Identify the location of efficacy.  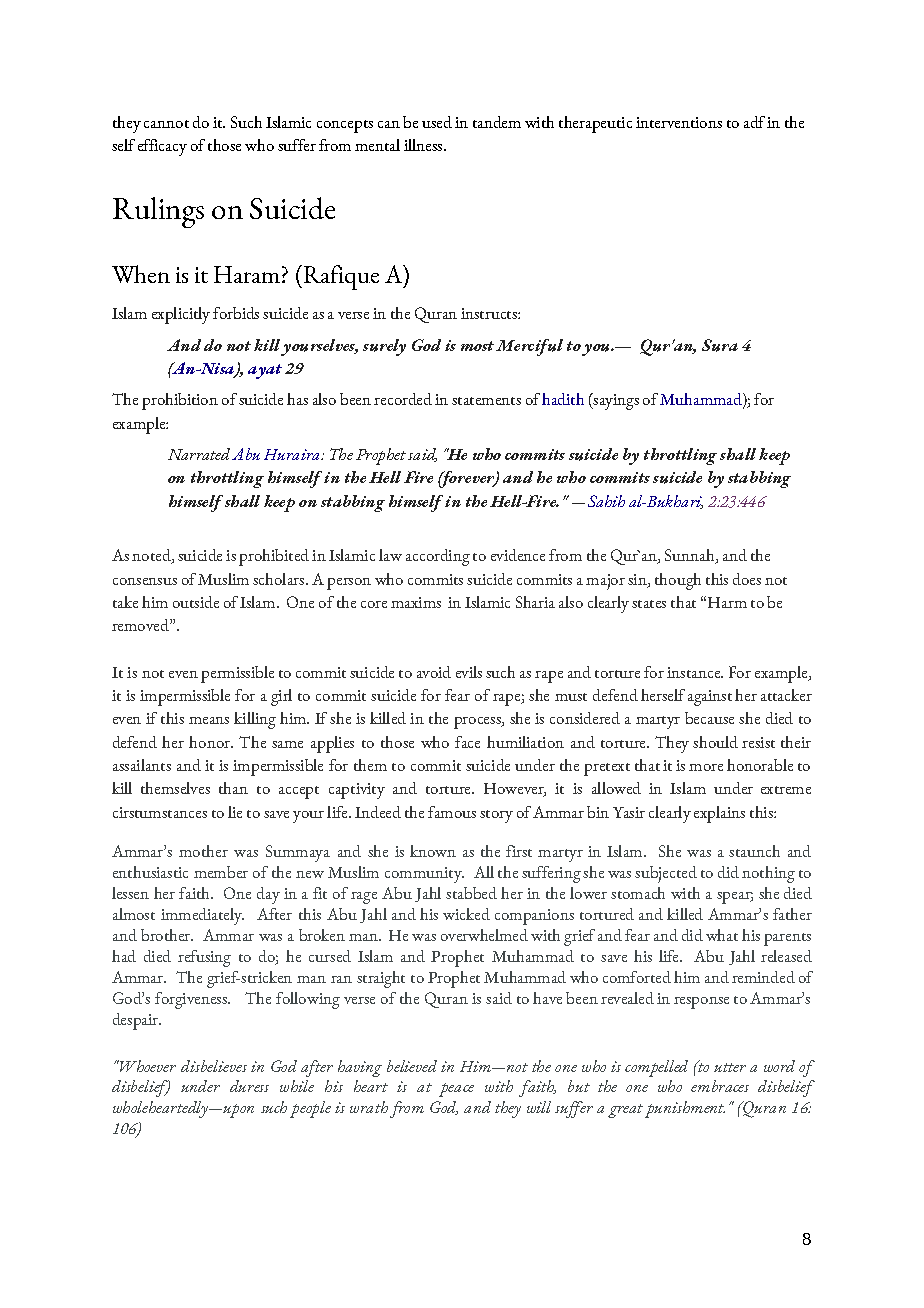
(162, 147).
